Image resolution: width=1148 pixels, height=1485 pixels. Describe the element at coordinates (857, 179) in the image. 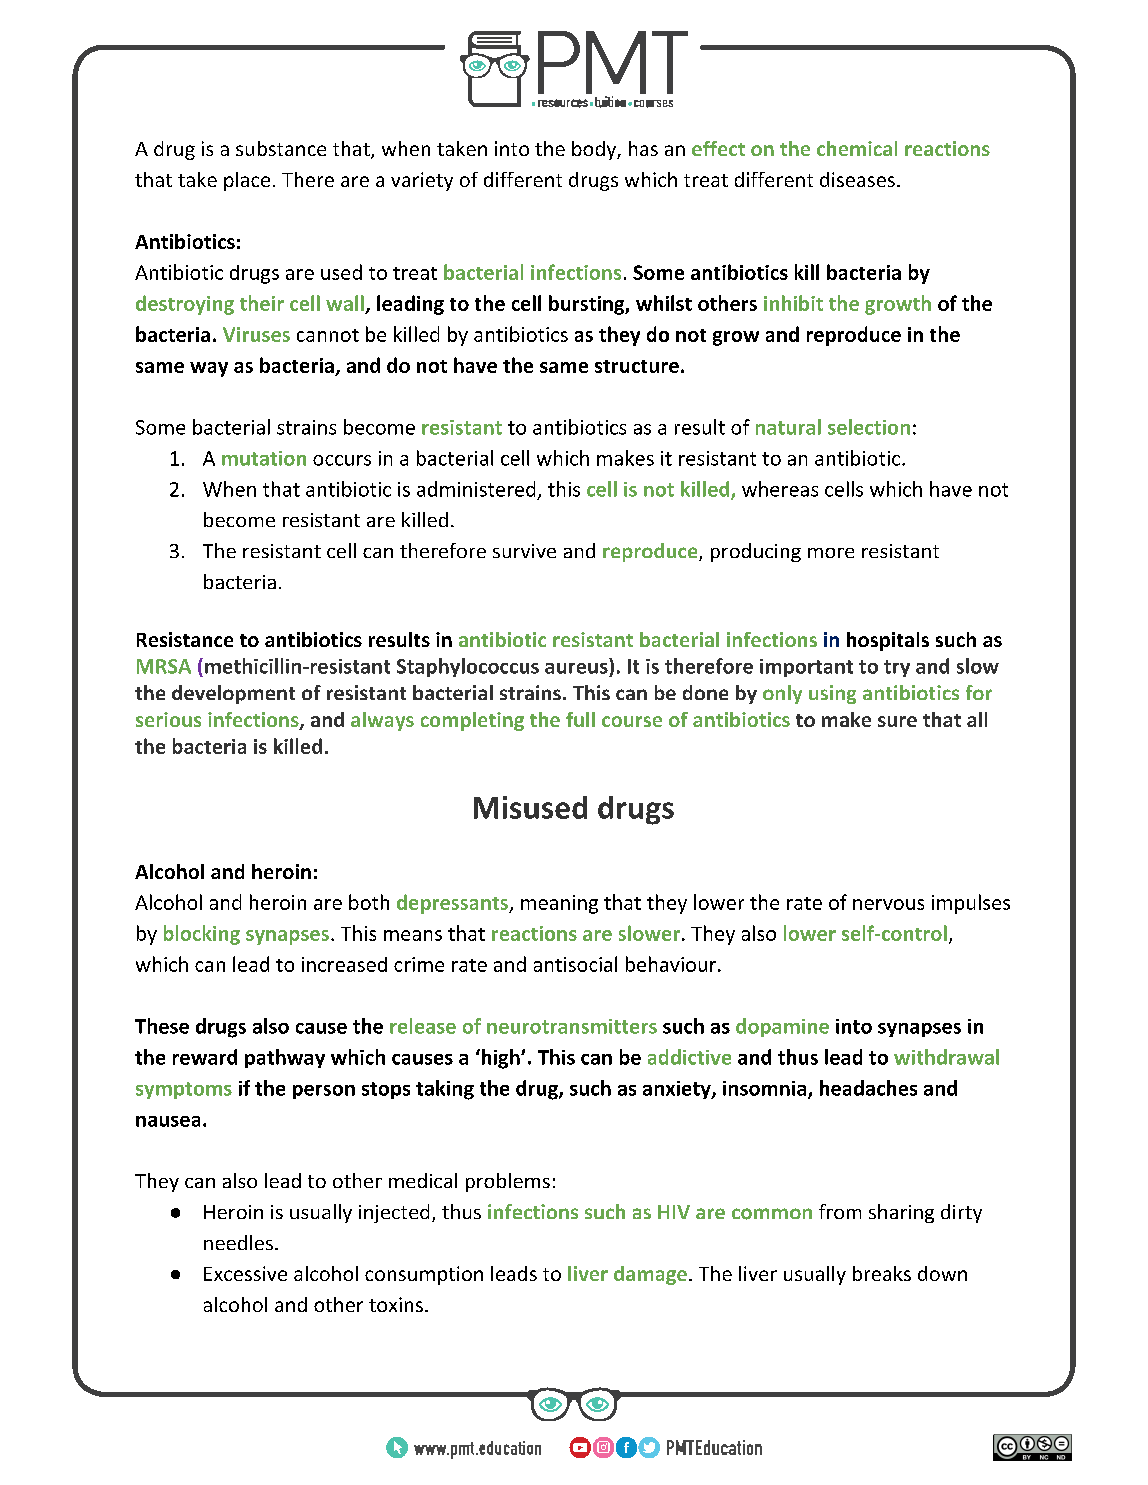

I see `diseases` at that location.
